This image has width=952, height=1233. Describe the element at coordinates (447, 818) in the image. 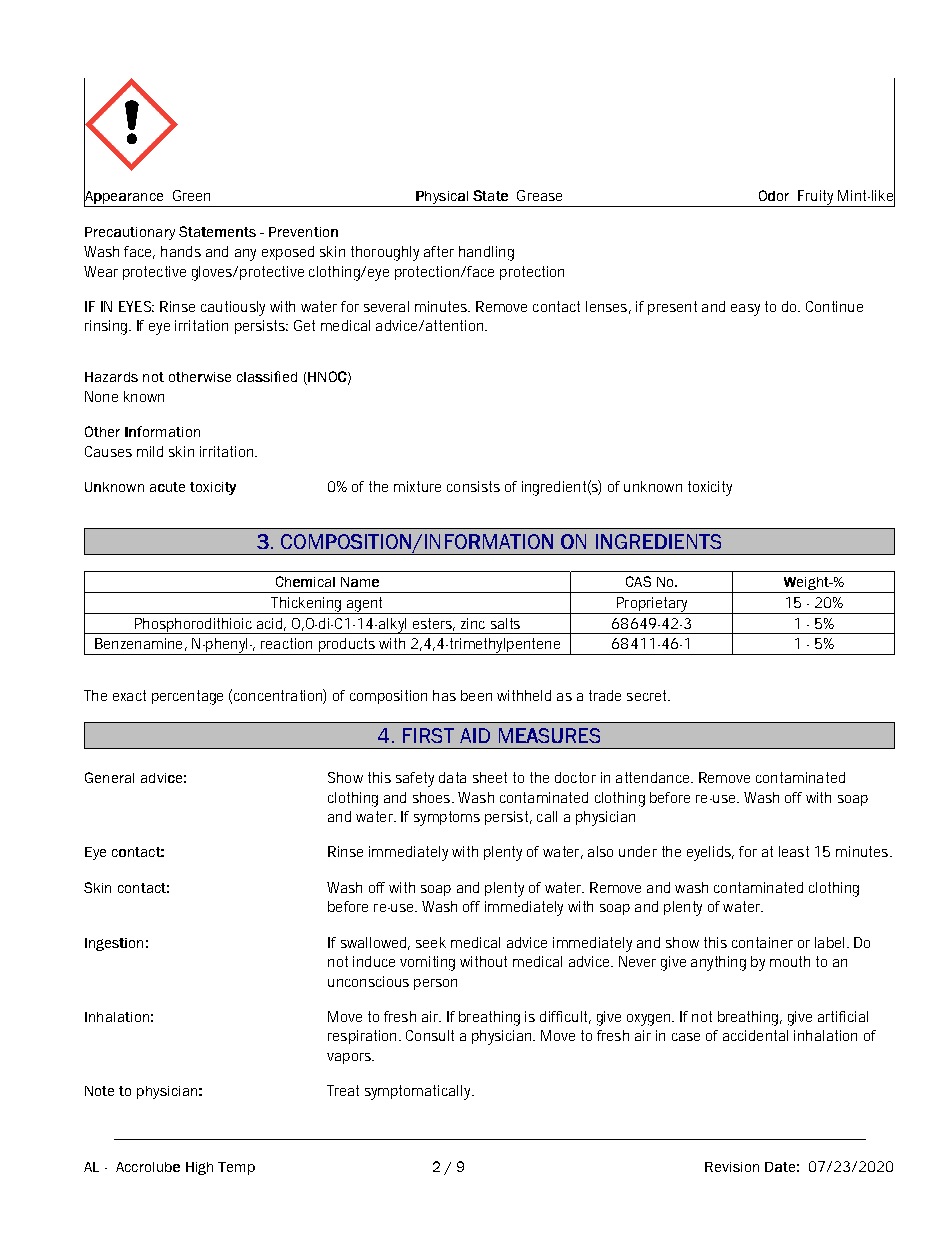

I see `symptoms` at that location.
